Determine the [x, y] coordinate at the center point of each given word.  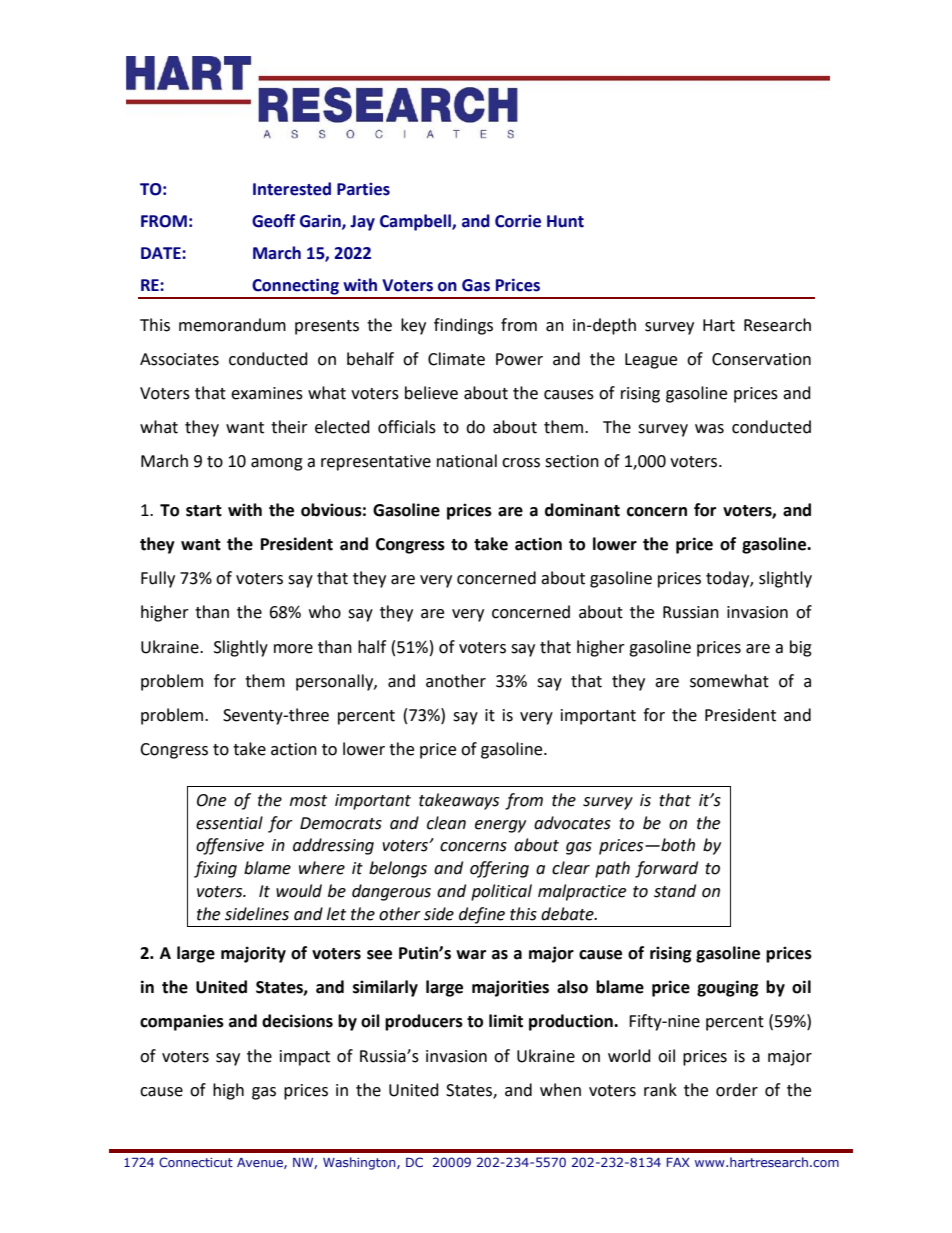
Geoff [273, 221]
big [801, 648]
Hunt [565, 221]
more [293, 649]
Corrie [518, 221]
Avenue [261, 1163]
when [560, 1090]
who [325, 612]
